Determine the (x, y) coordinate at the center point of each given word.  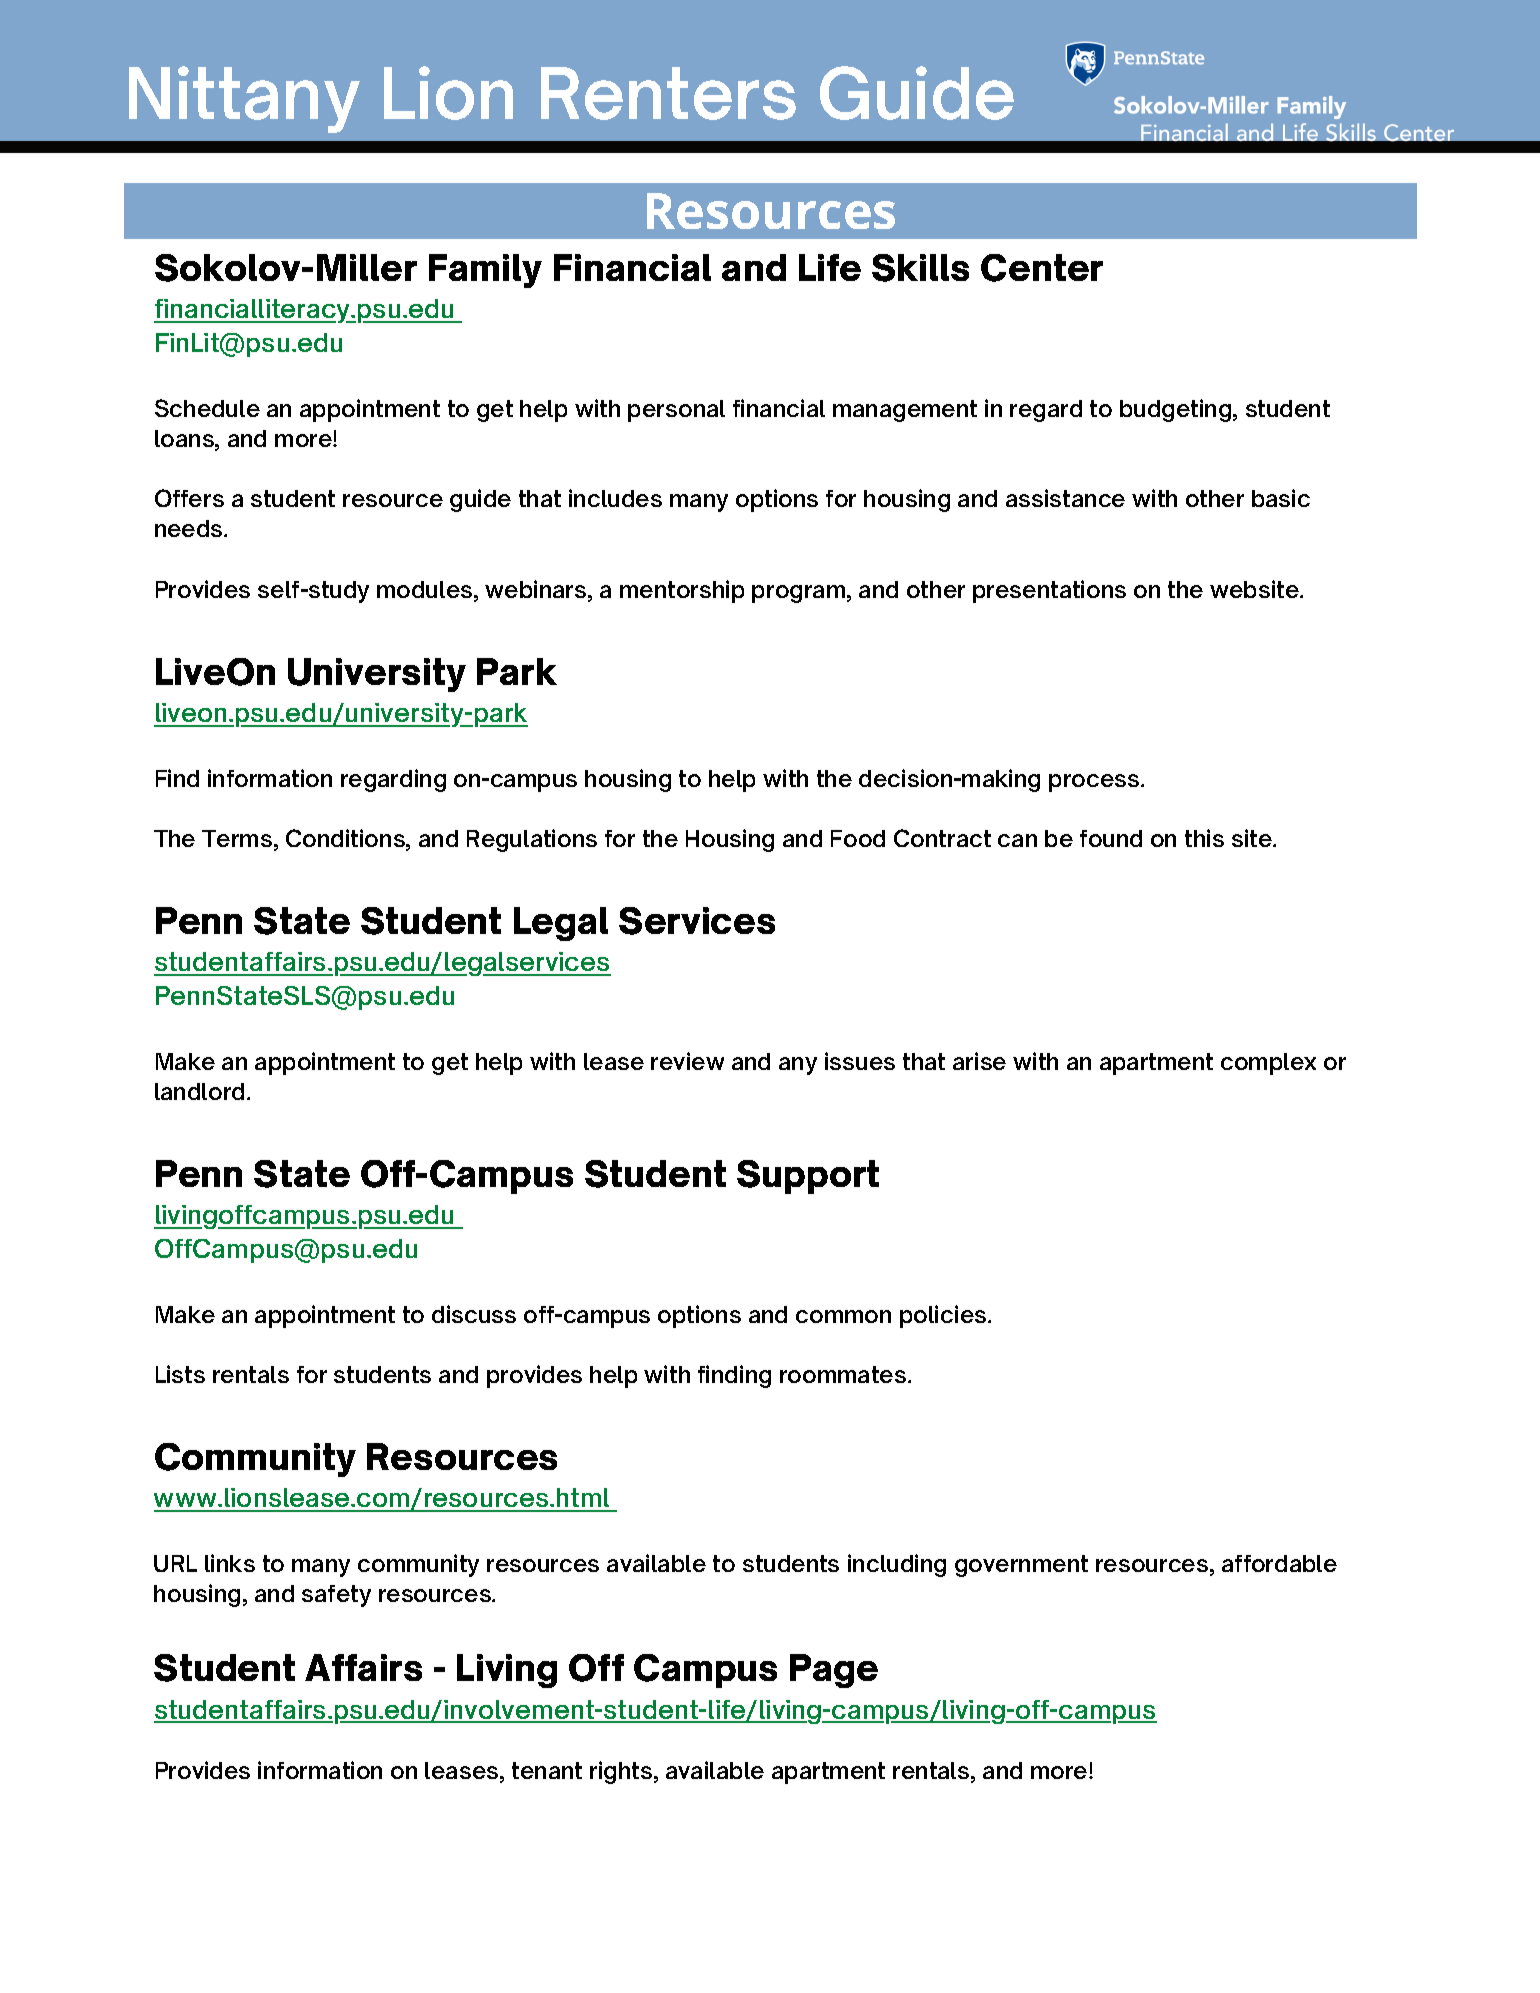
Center (1042, 268)
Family (485, 271)
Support (808, 1177)
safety (336, 1596)
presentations (1049, 591)
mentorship (682, 591)
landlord (199, 1091)
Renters (668, 93)
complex (1268, 1064)
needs (190, 528)
